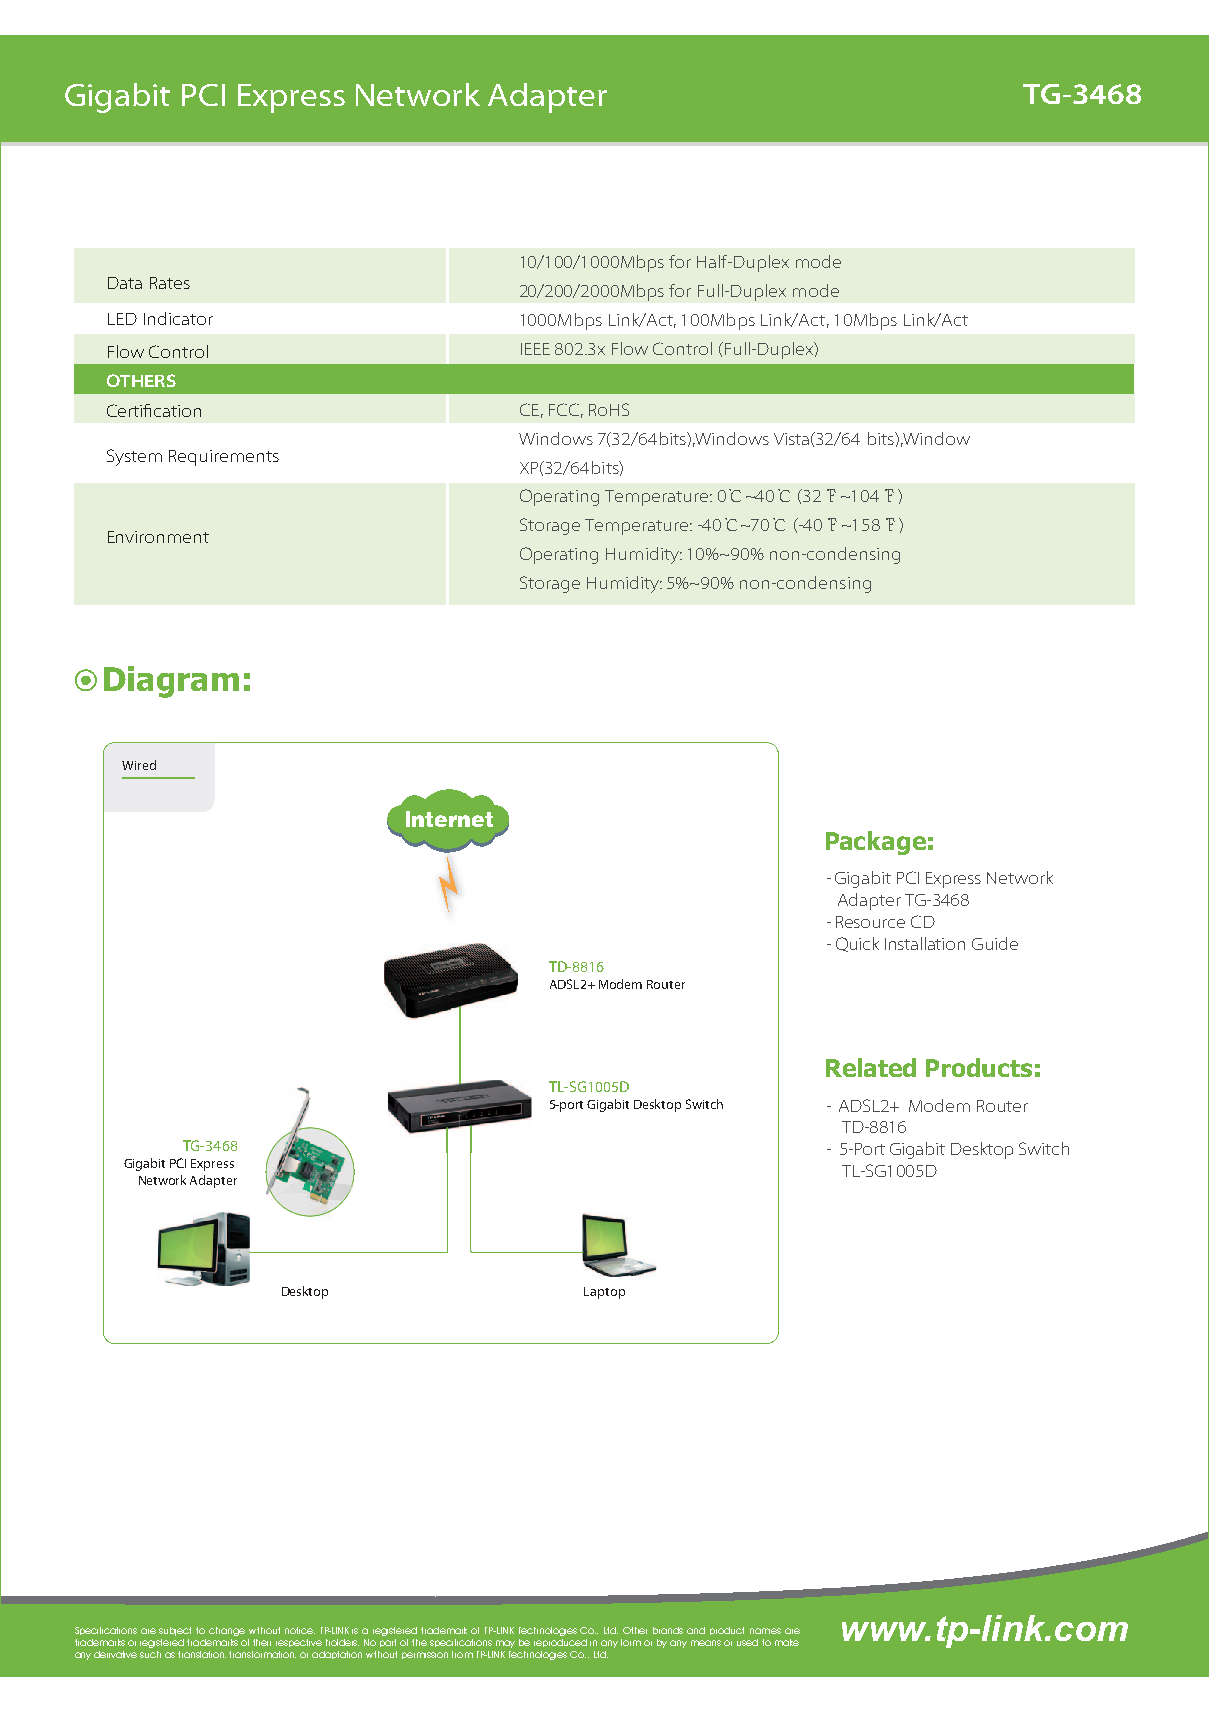  Describe the element at coordinates (765, 1631) in the document. I see `names` at that location.
